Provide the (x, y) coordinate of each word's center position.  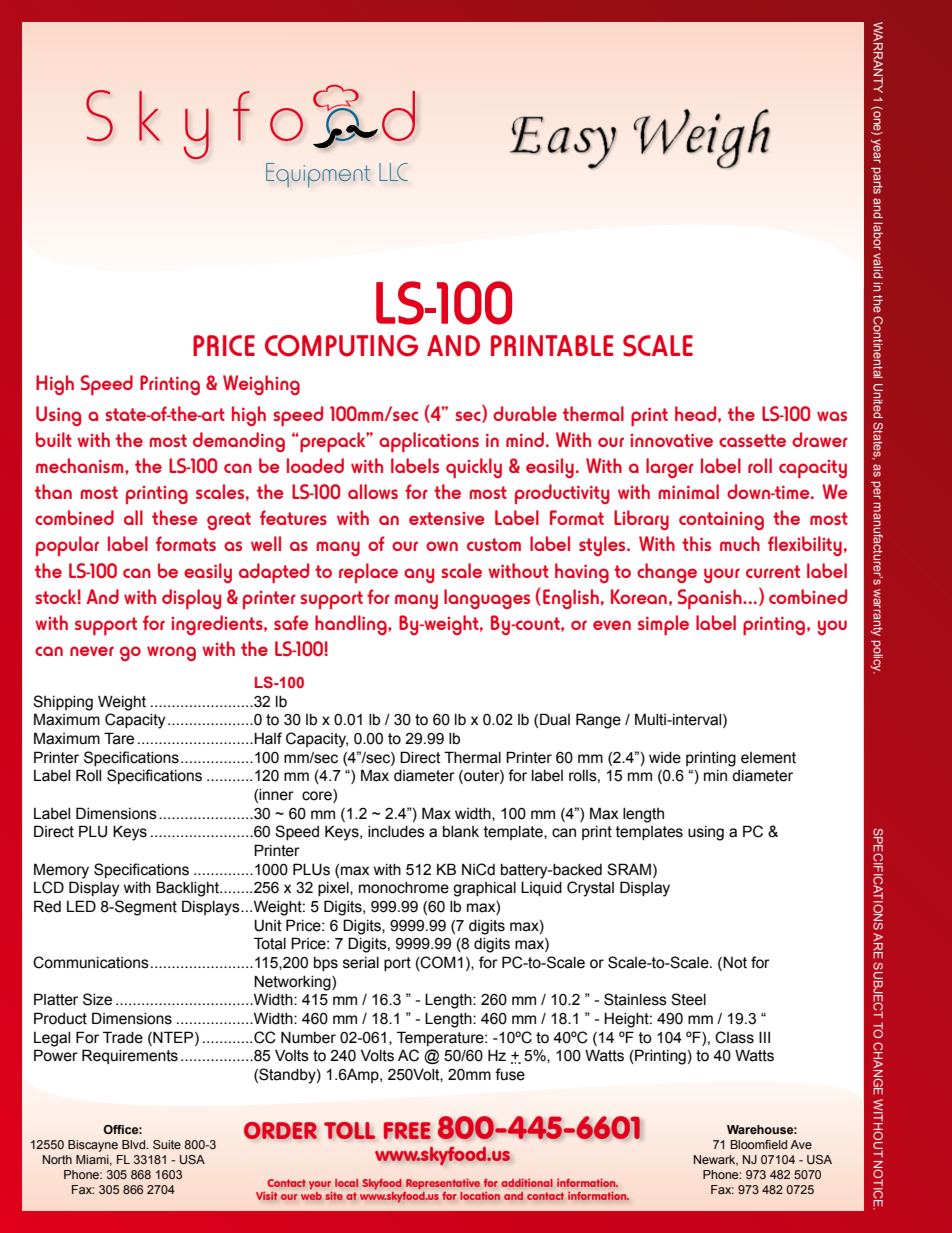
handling (352, 625)
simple (663, 625)
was (832, 416)
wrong (171, 653)
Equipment (318, 175)
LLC (393, 172)
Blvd (134, 1144)
